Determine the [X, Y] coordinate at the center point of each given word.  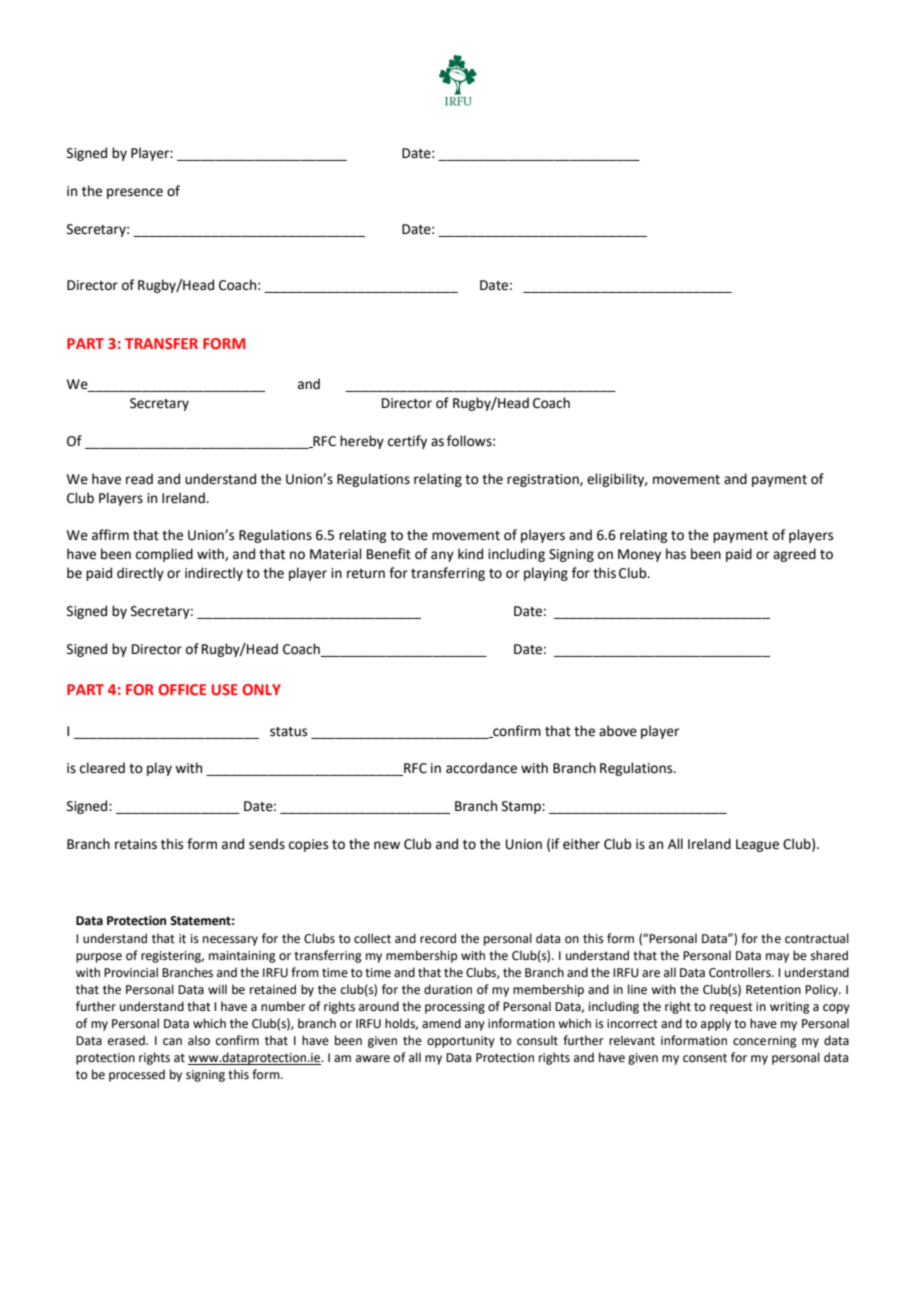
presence [135, 193]
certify [407, 442]
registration [544, 480]
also [199, 1040]
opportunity [461, 1042]
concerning [764, 1042]
